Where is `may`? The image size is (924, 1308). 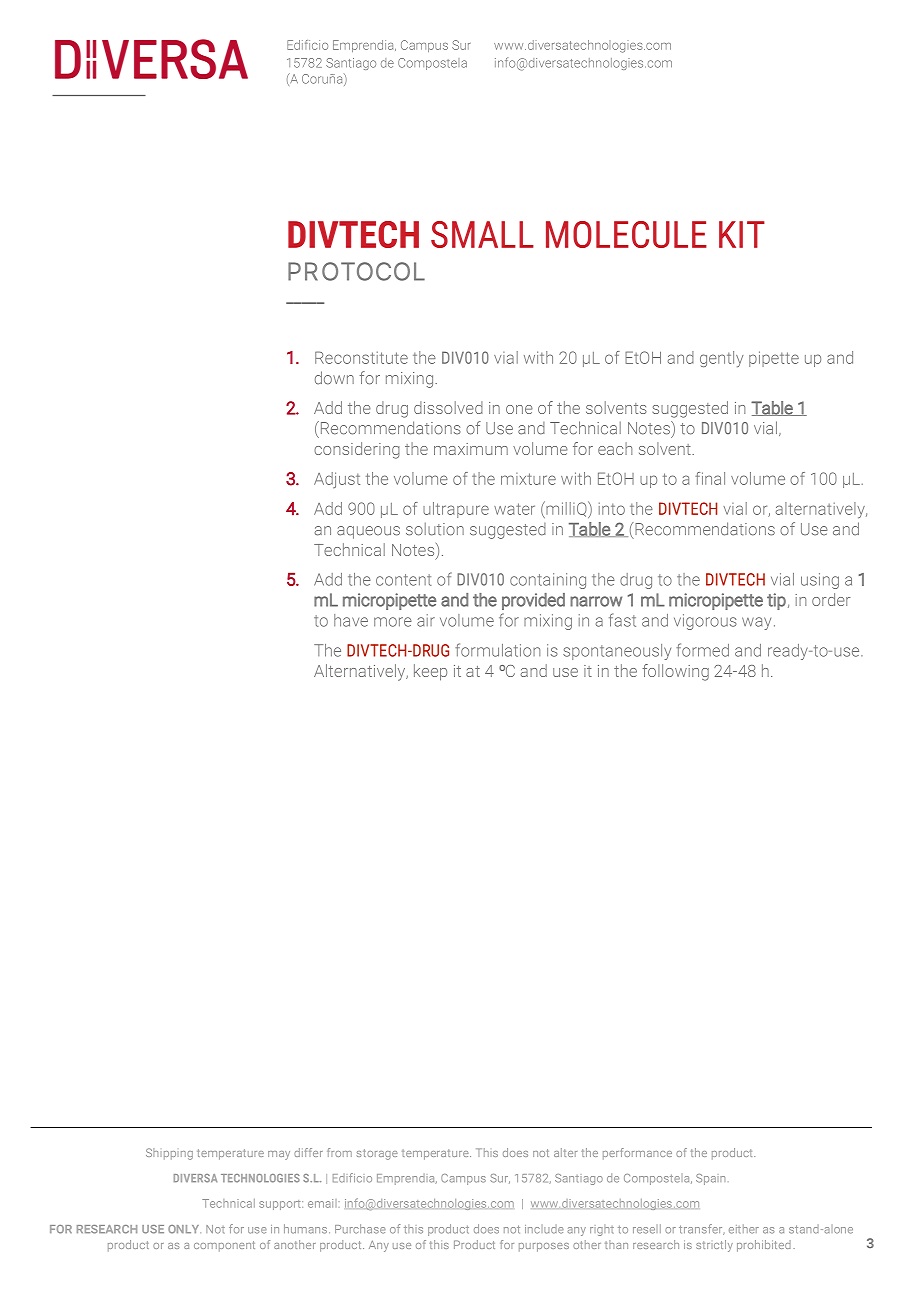 may is located at coordinates (279, 1155).
